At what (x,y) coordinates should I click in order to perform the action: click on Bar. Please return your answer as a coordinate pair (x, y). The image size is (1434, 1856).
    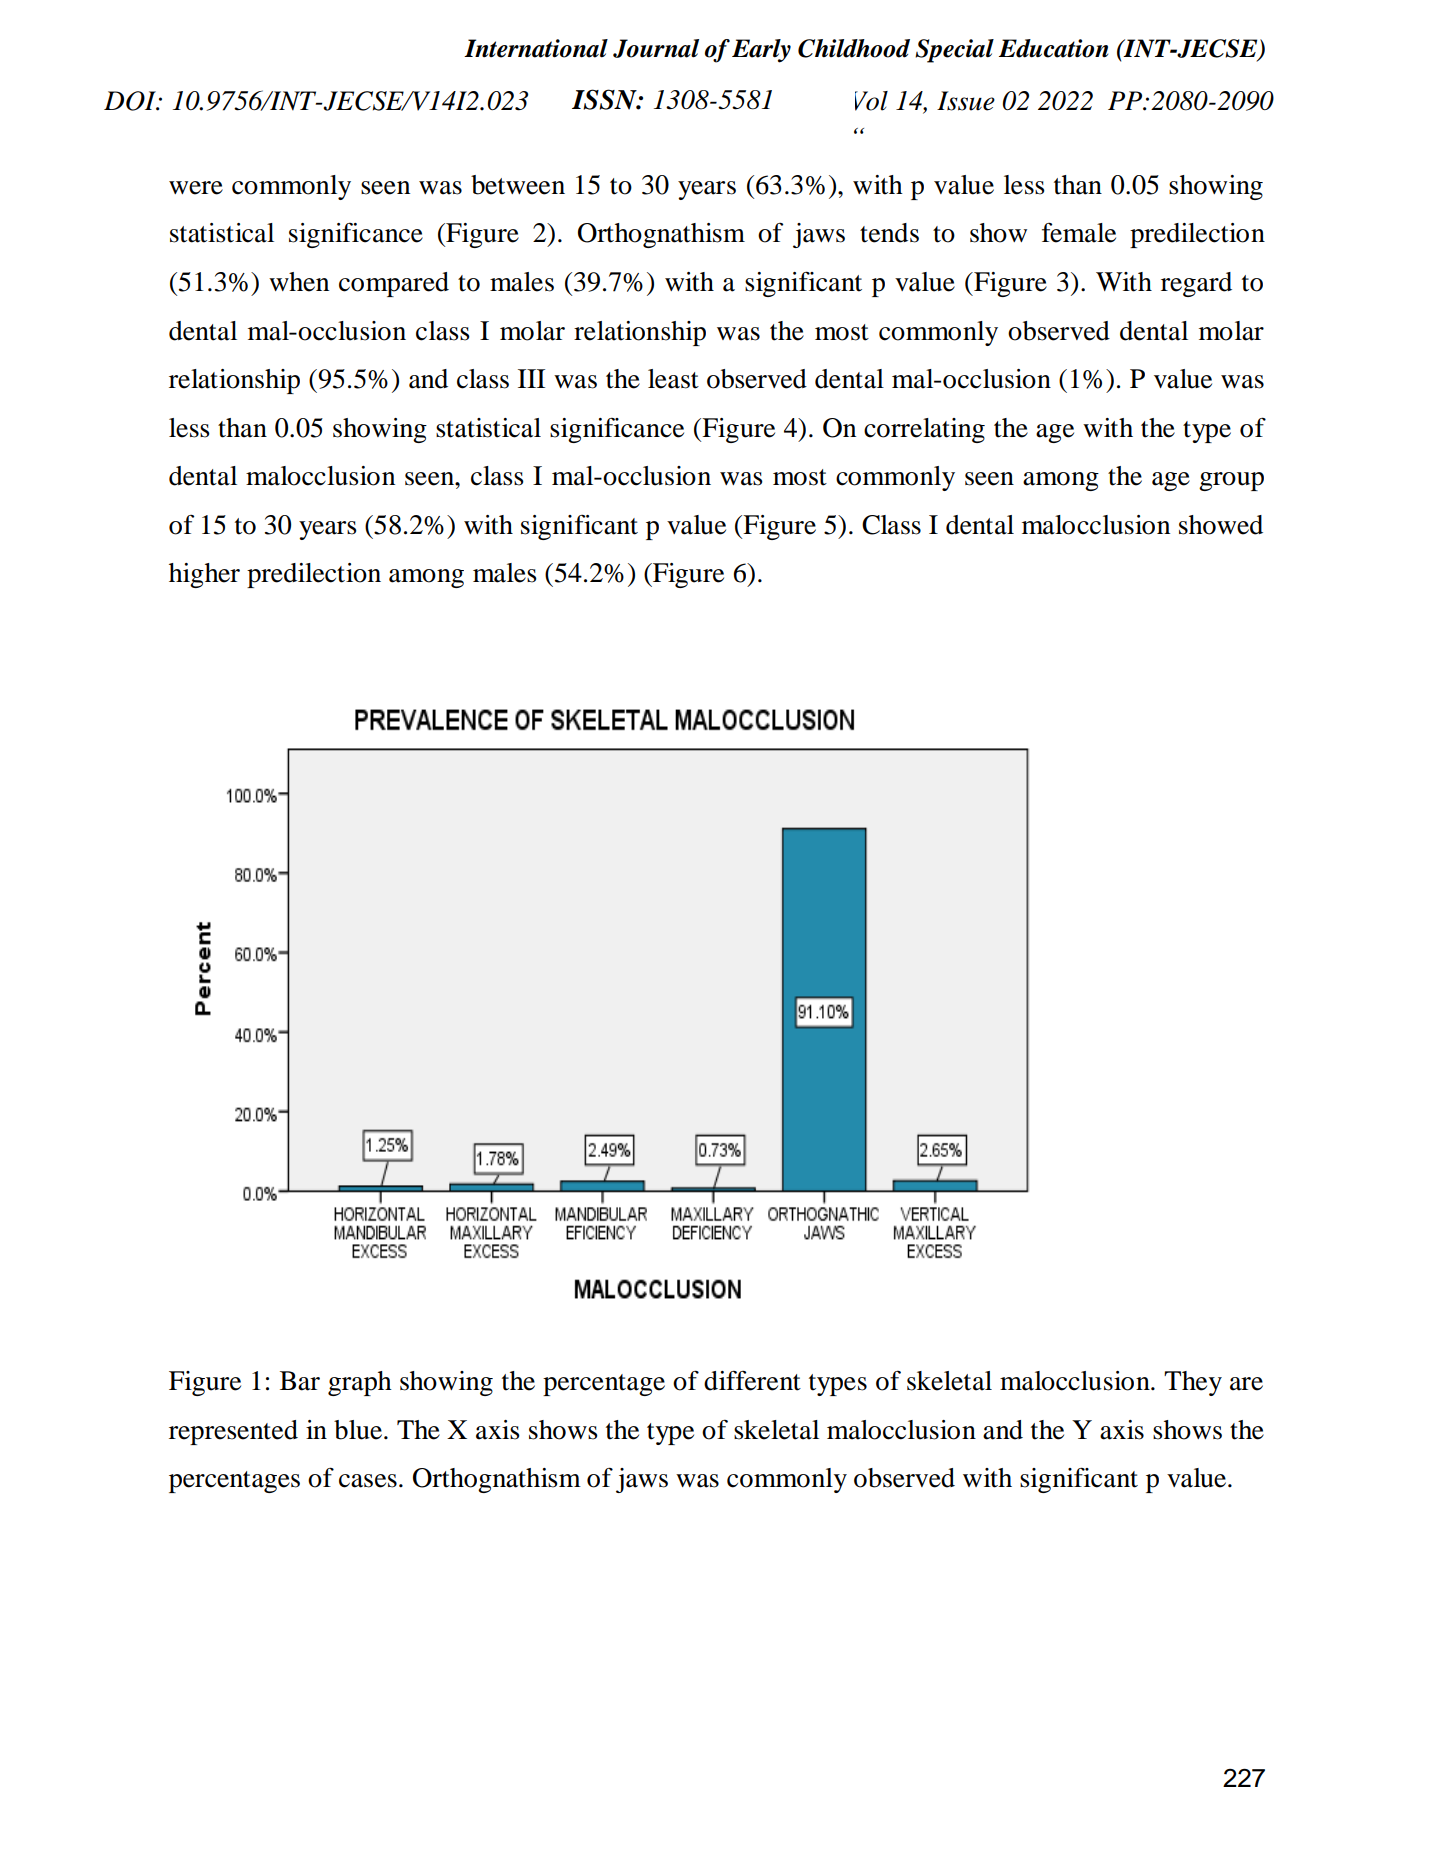
    Looking at the image, I should click on (300, 1381).
